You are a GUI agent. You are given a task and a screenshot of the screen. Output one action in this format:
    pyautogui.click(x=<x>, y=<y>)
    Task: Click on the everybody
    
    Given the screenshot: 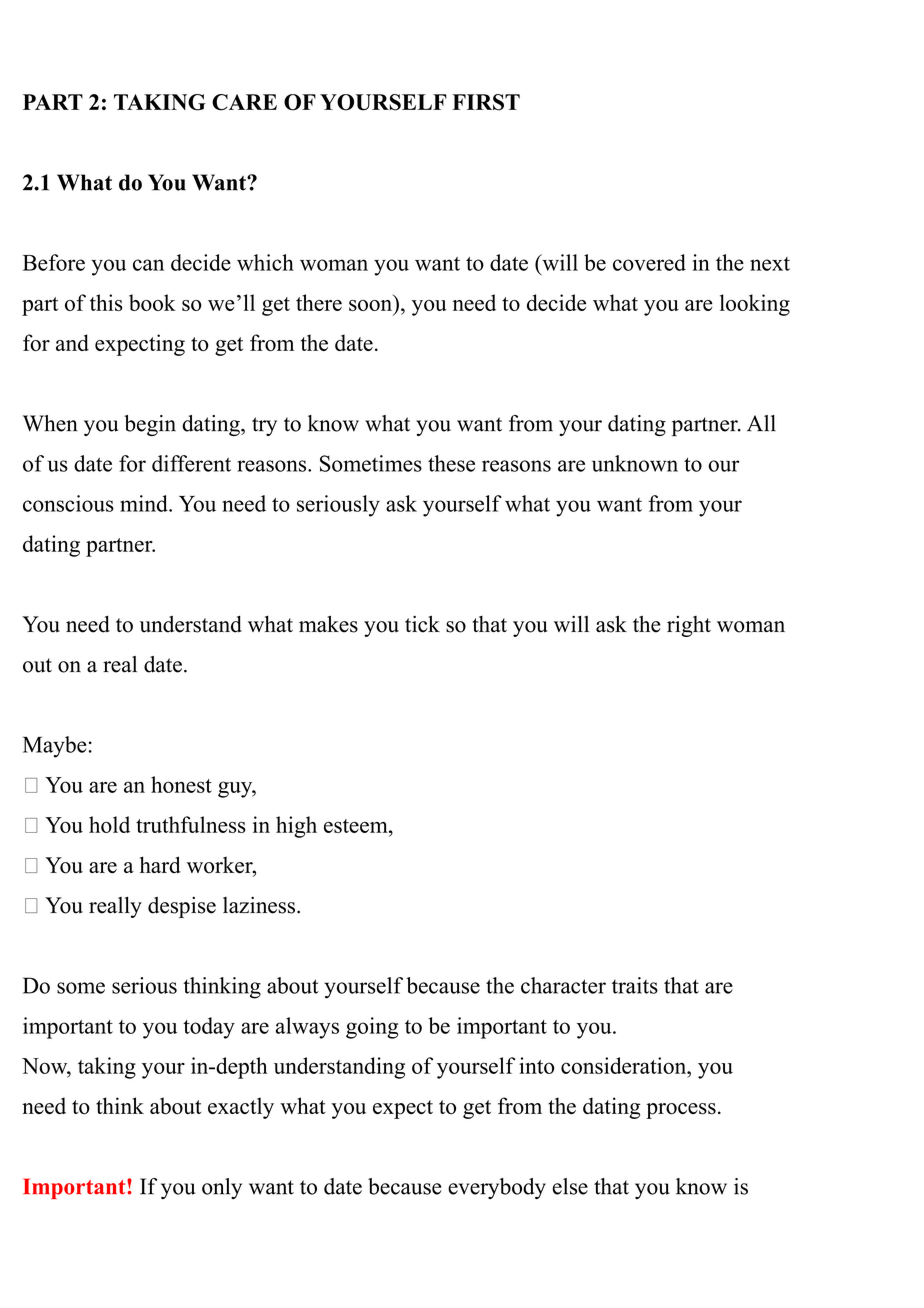 What is the action you would take?
    pyautogui.click(x=497, y=1188)
